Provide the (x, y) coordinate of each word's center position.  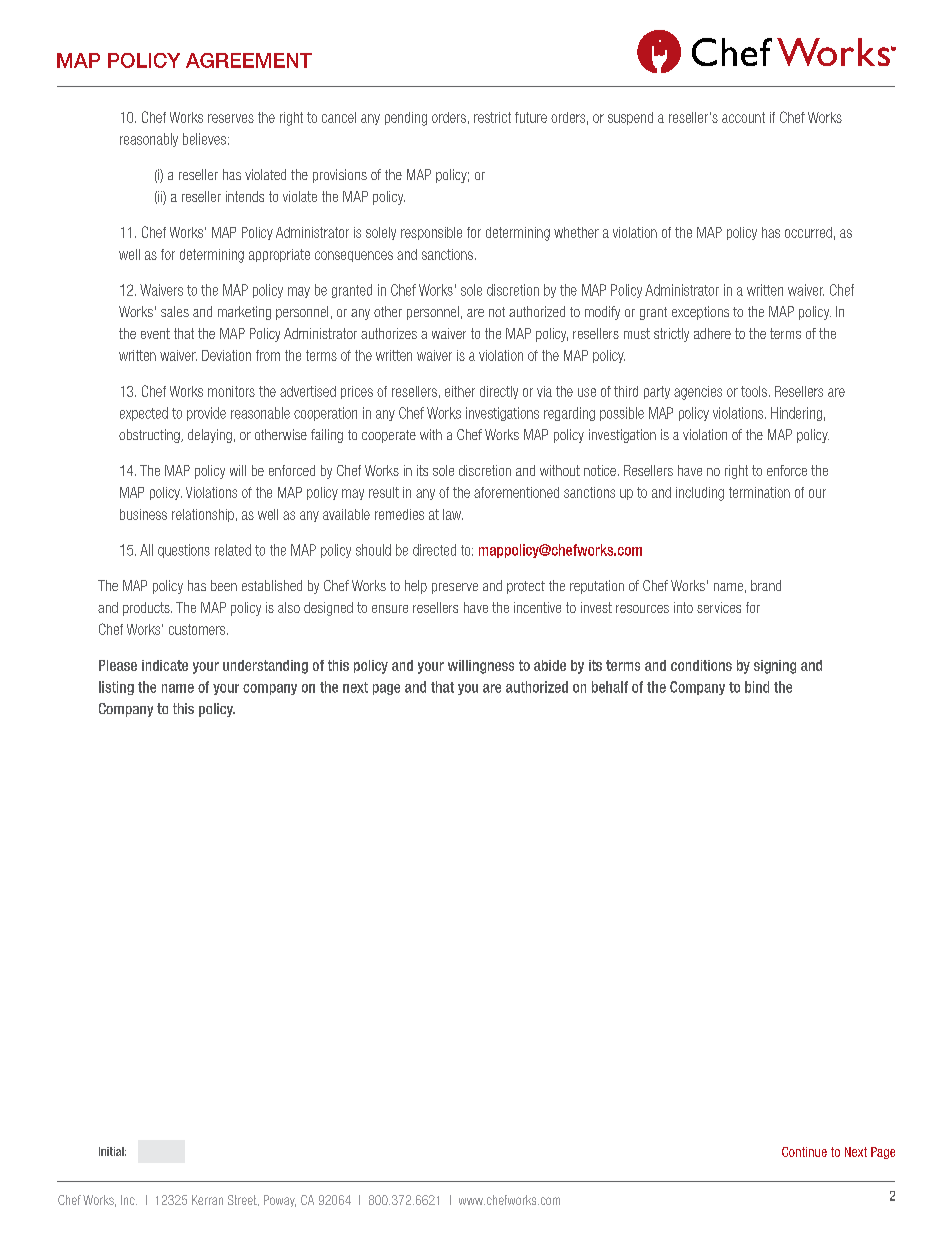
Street (243, 1200)
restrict (492, 117)
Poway (280, 1201)
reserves (231, 118)
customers (198, 629)
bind (757, 687)
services (719, 607)
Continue (804, 1152)
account (743, 117)
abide (550, 665)
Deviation (226, 355)
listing (116, 688)
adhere (712, 333)
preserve (455, 588)
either (460, 391)
